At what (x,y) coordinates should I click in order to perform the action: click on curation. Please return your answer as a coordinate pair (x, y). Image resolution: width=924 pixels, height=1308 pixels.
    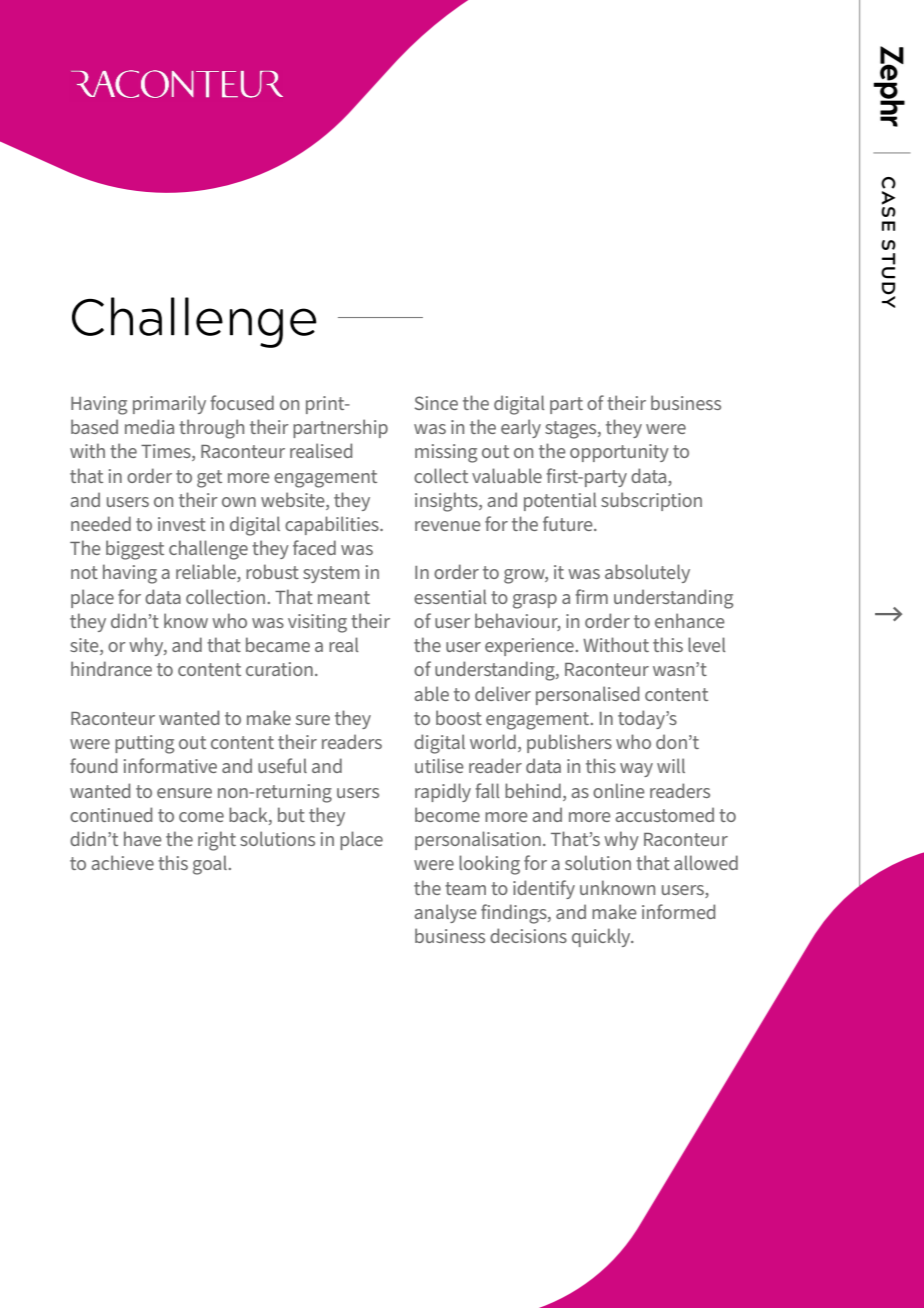
    Looking at the image, I should click on (279, 669).
